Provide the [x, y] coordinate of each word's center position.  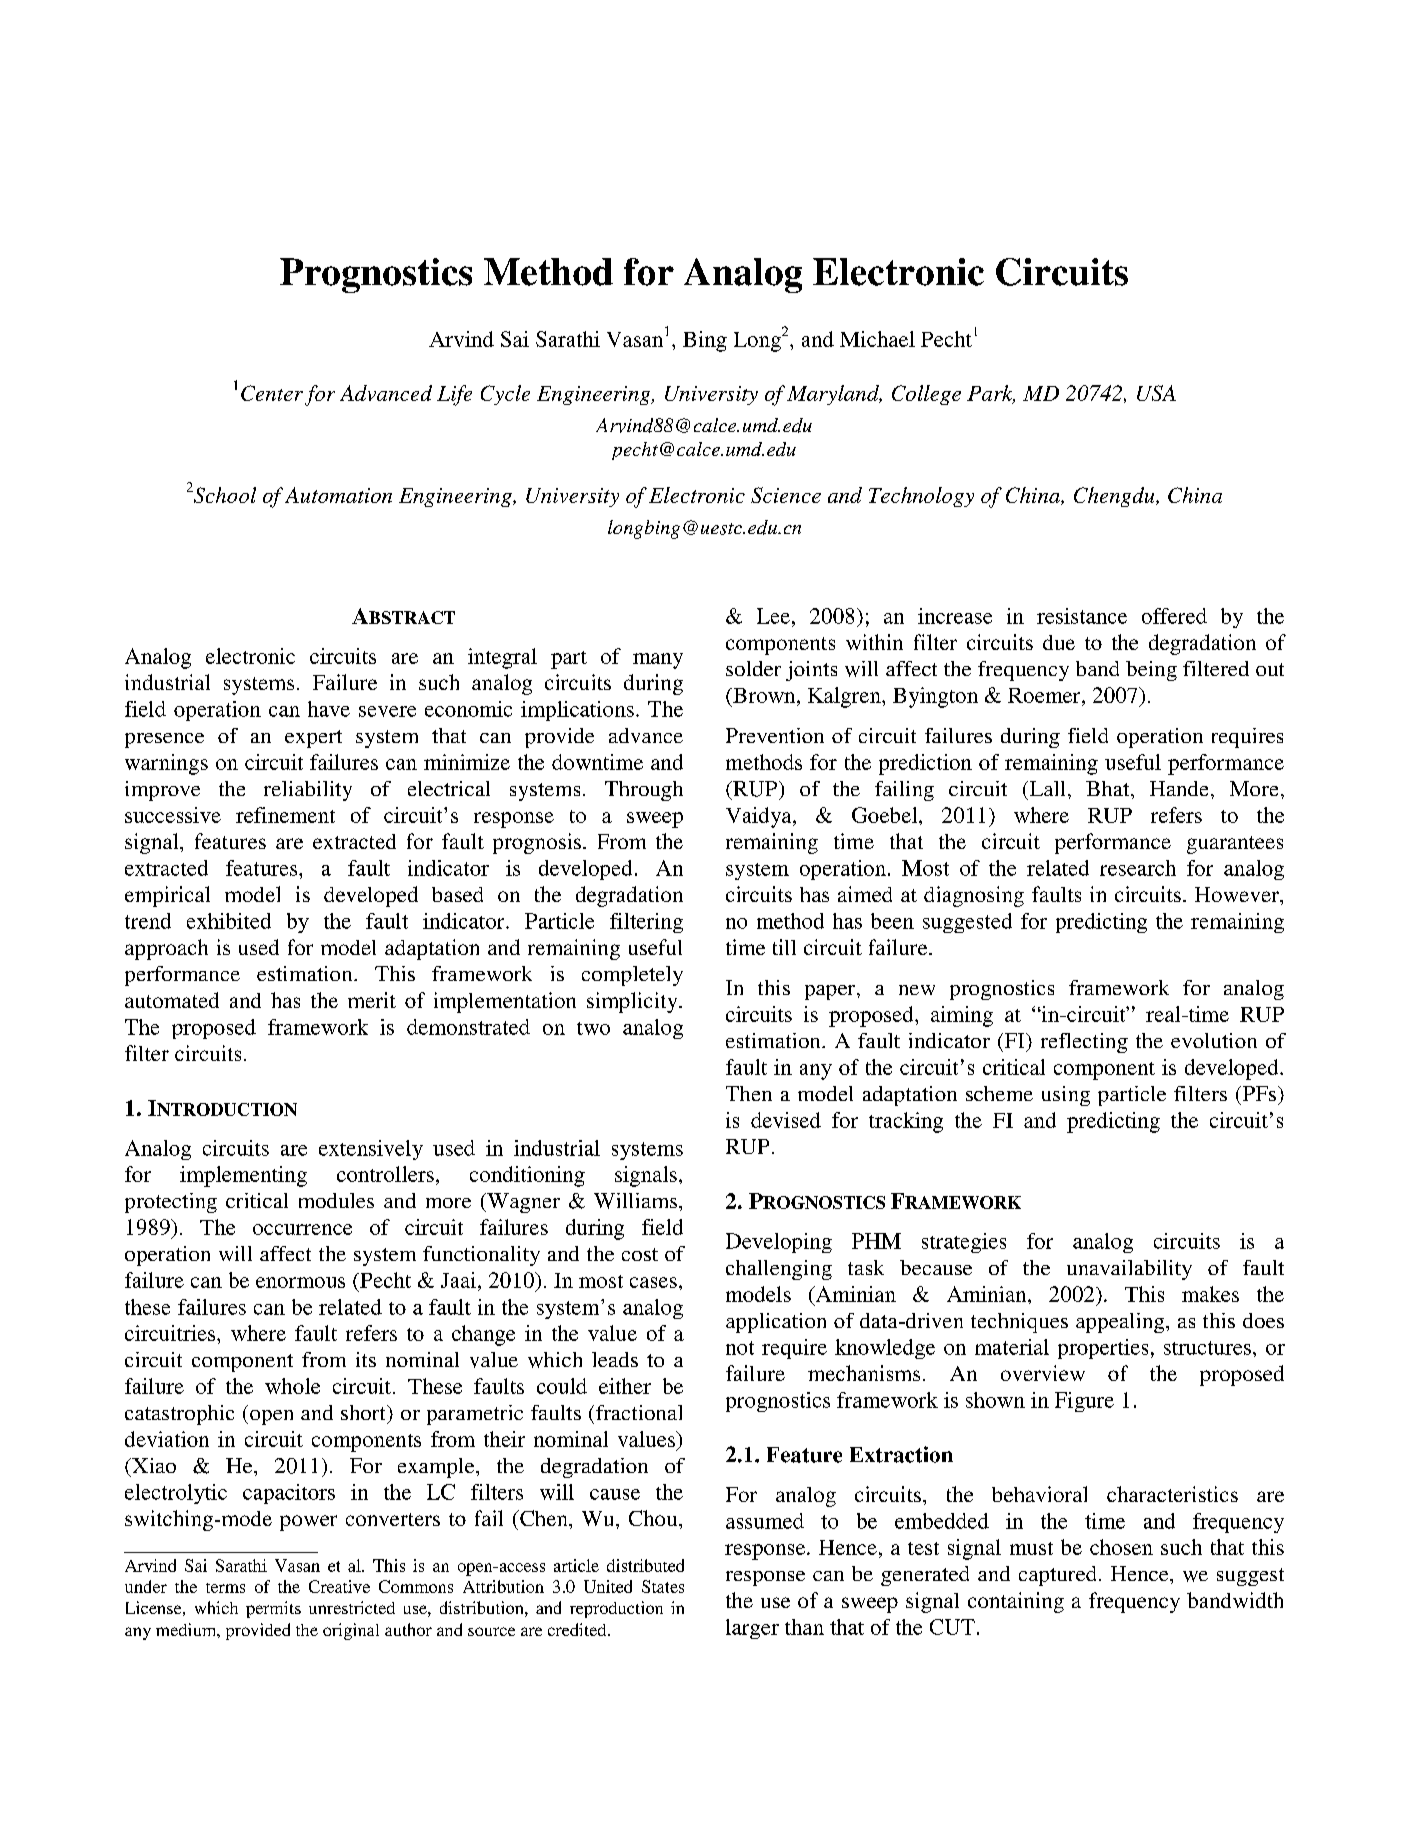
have [329, 709]
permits [273, 1609]
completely [632, 976]
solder [753, 668]
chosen [1121, 1547]
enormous [300, 1282]
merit [372, 1000]
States [663, 1586]
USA [1156, 393]
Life [454, 395]
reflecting [1084, 1043]
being [1151, 671]
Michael [877, 339]
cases [653, 1282]
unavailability [1129, 1270]
